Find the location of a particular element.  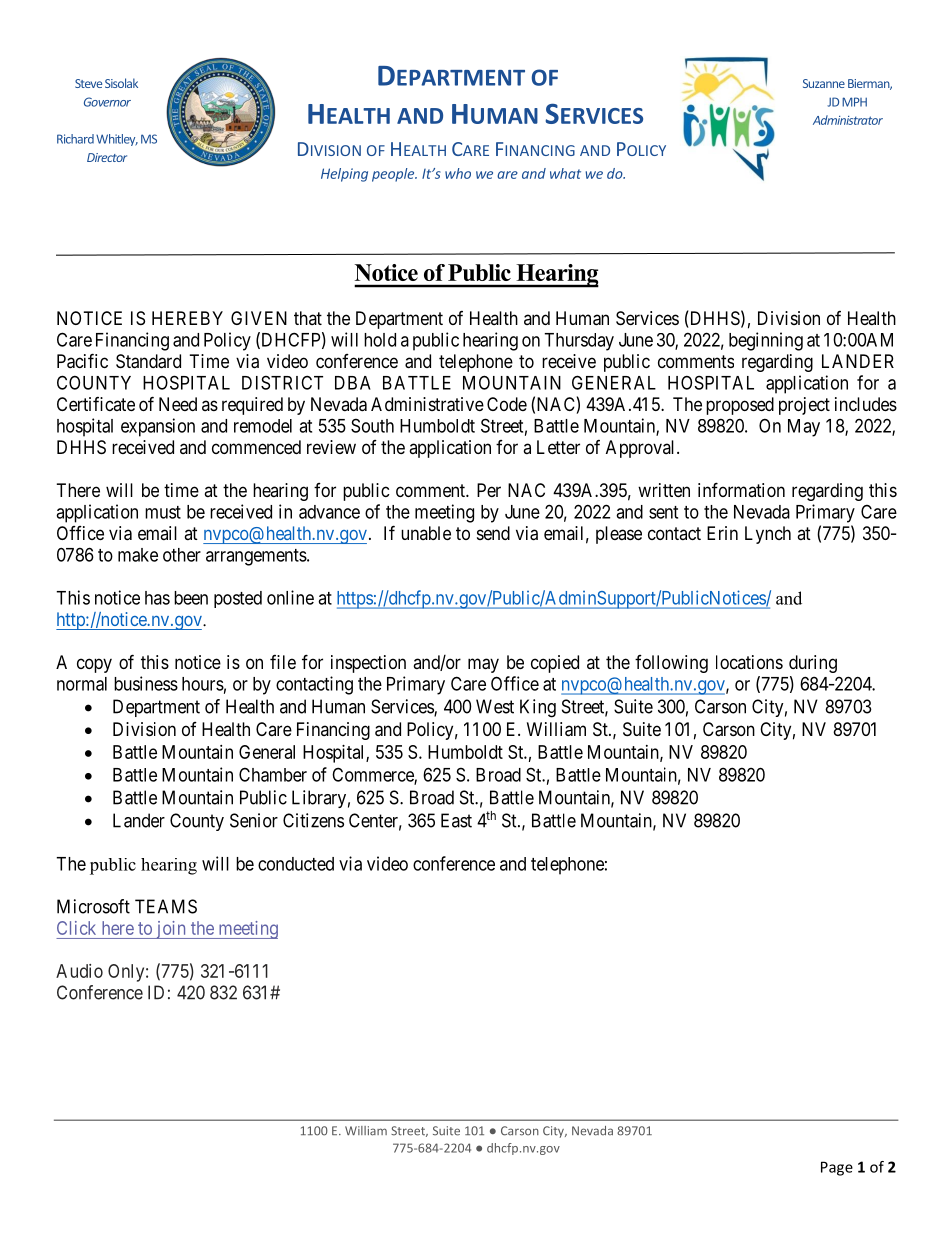

who is located at coordinates (458, 173).
